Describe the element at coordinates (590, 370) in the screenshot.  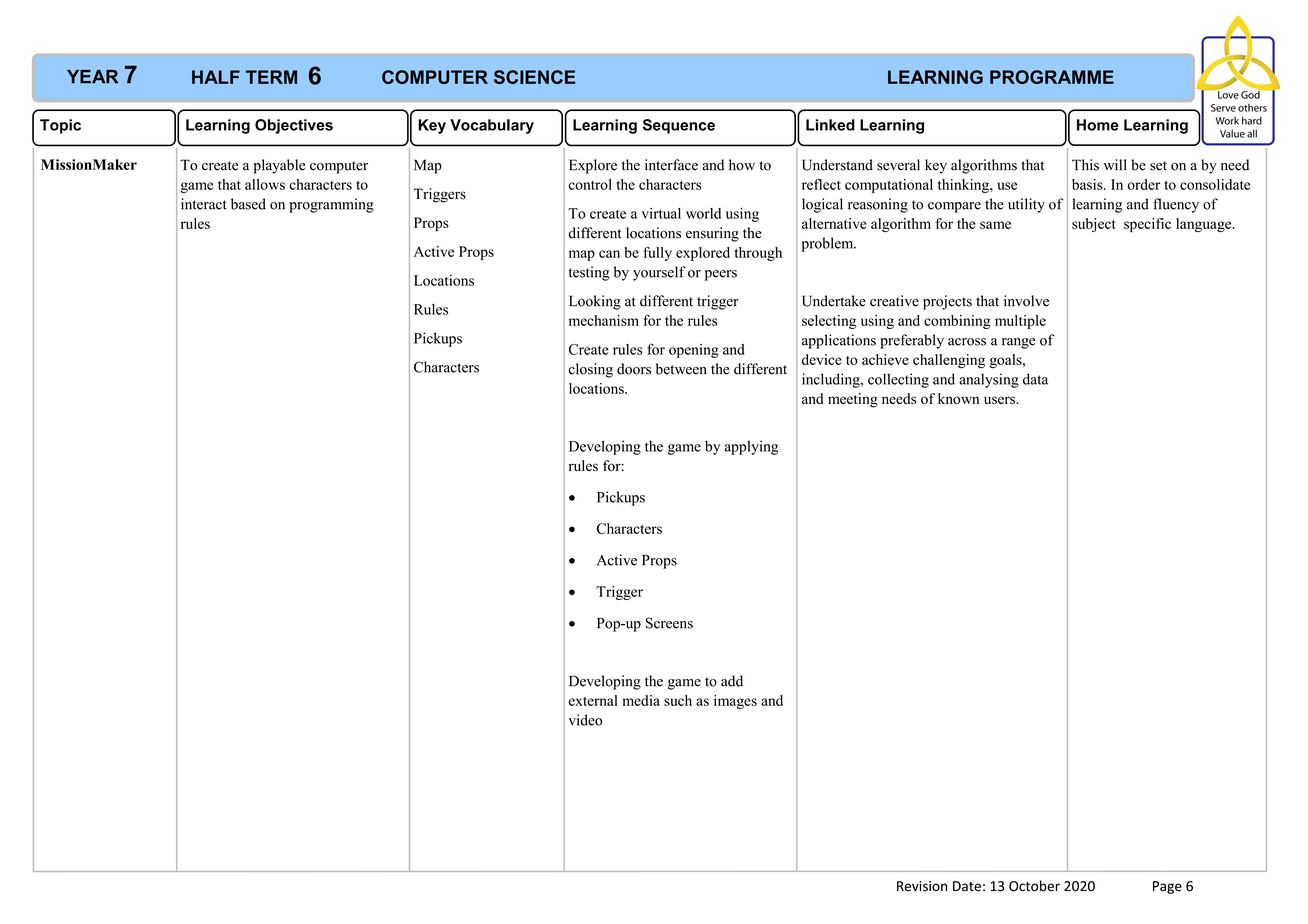
I see `closing` at that location.
